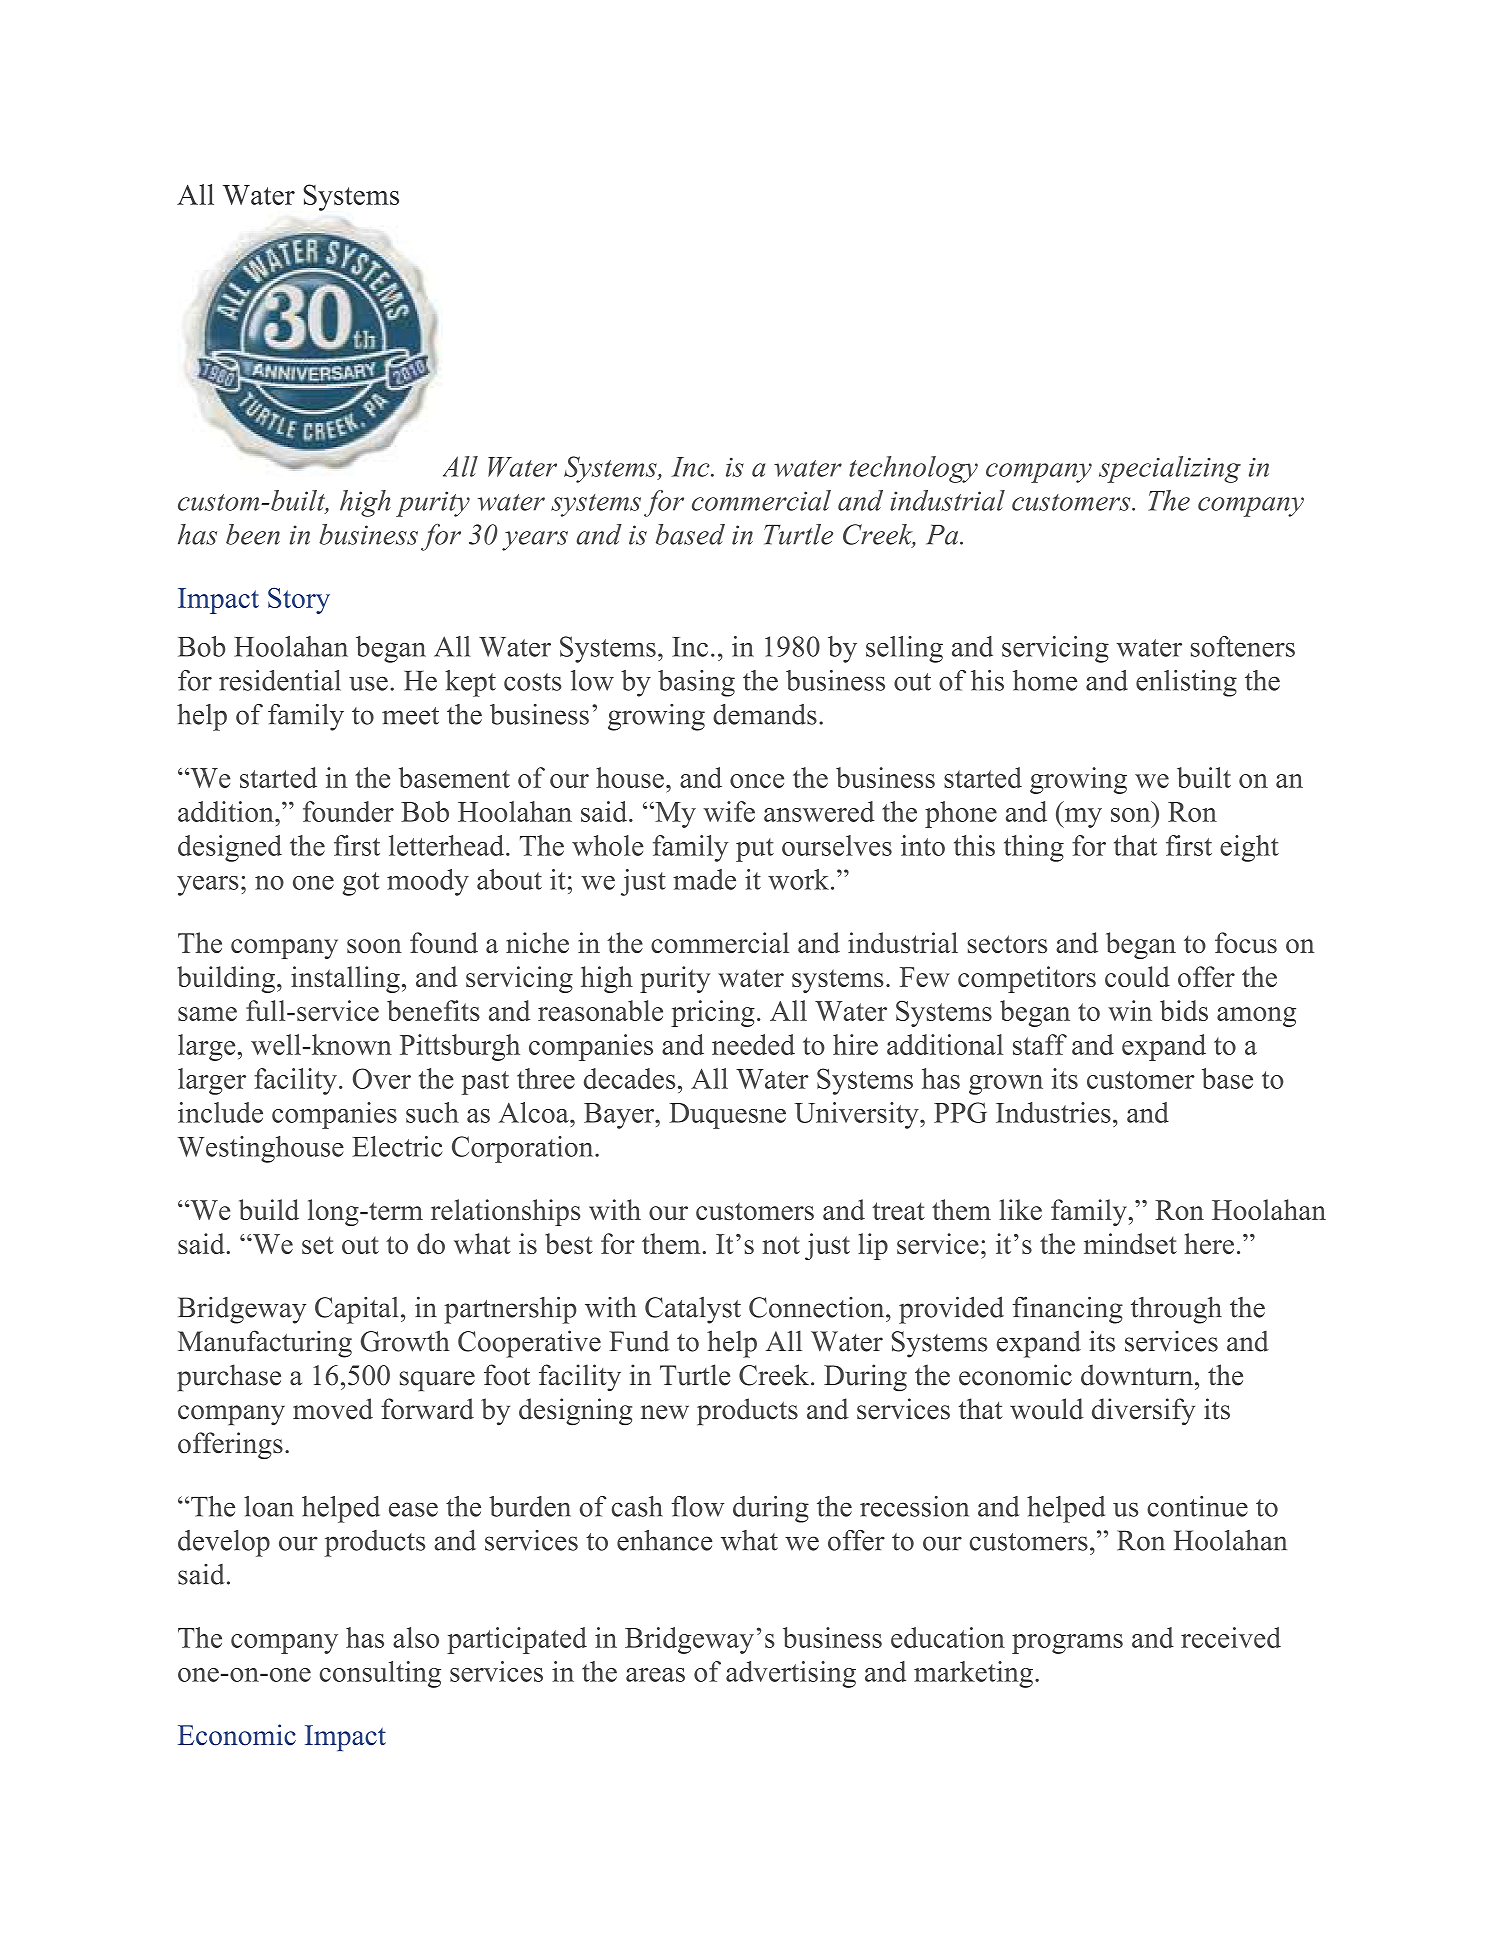  What do you see at coordinates (253, 534) in the page?
I see `been` at bounding box center [253, 534].
